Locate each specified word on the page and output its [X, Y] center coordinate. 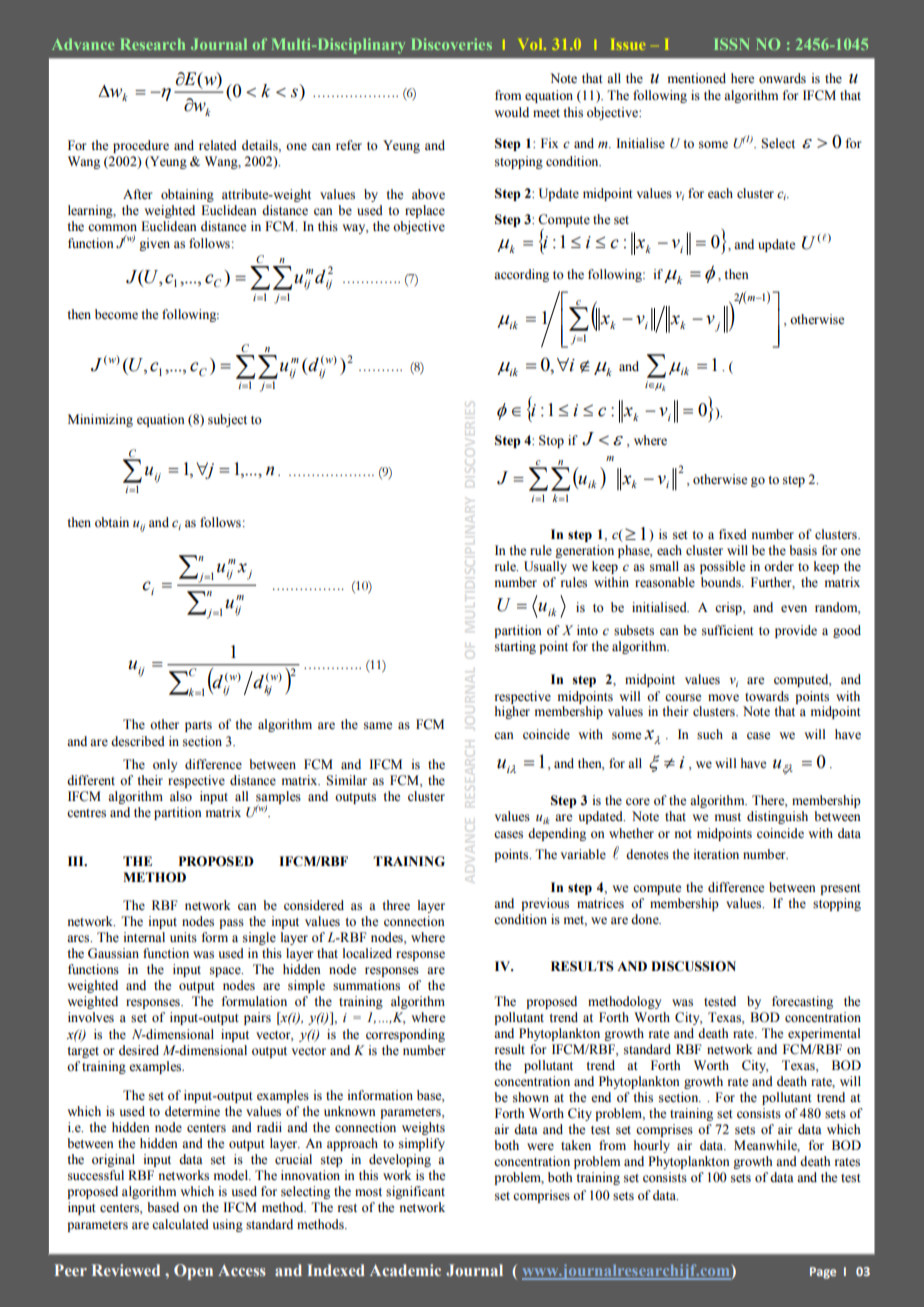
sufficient [728, 630]
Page [823, 1273]
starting [515, 647]
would [511, 112]
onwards [782, 78]
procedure [141, 146]
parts [198, 726]
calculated [180, 1224]
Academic [405, 1270]
